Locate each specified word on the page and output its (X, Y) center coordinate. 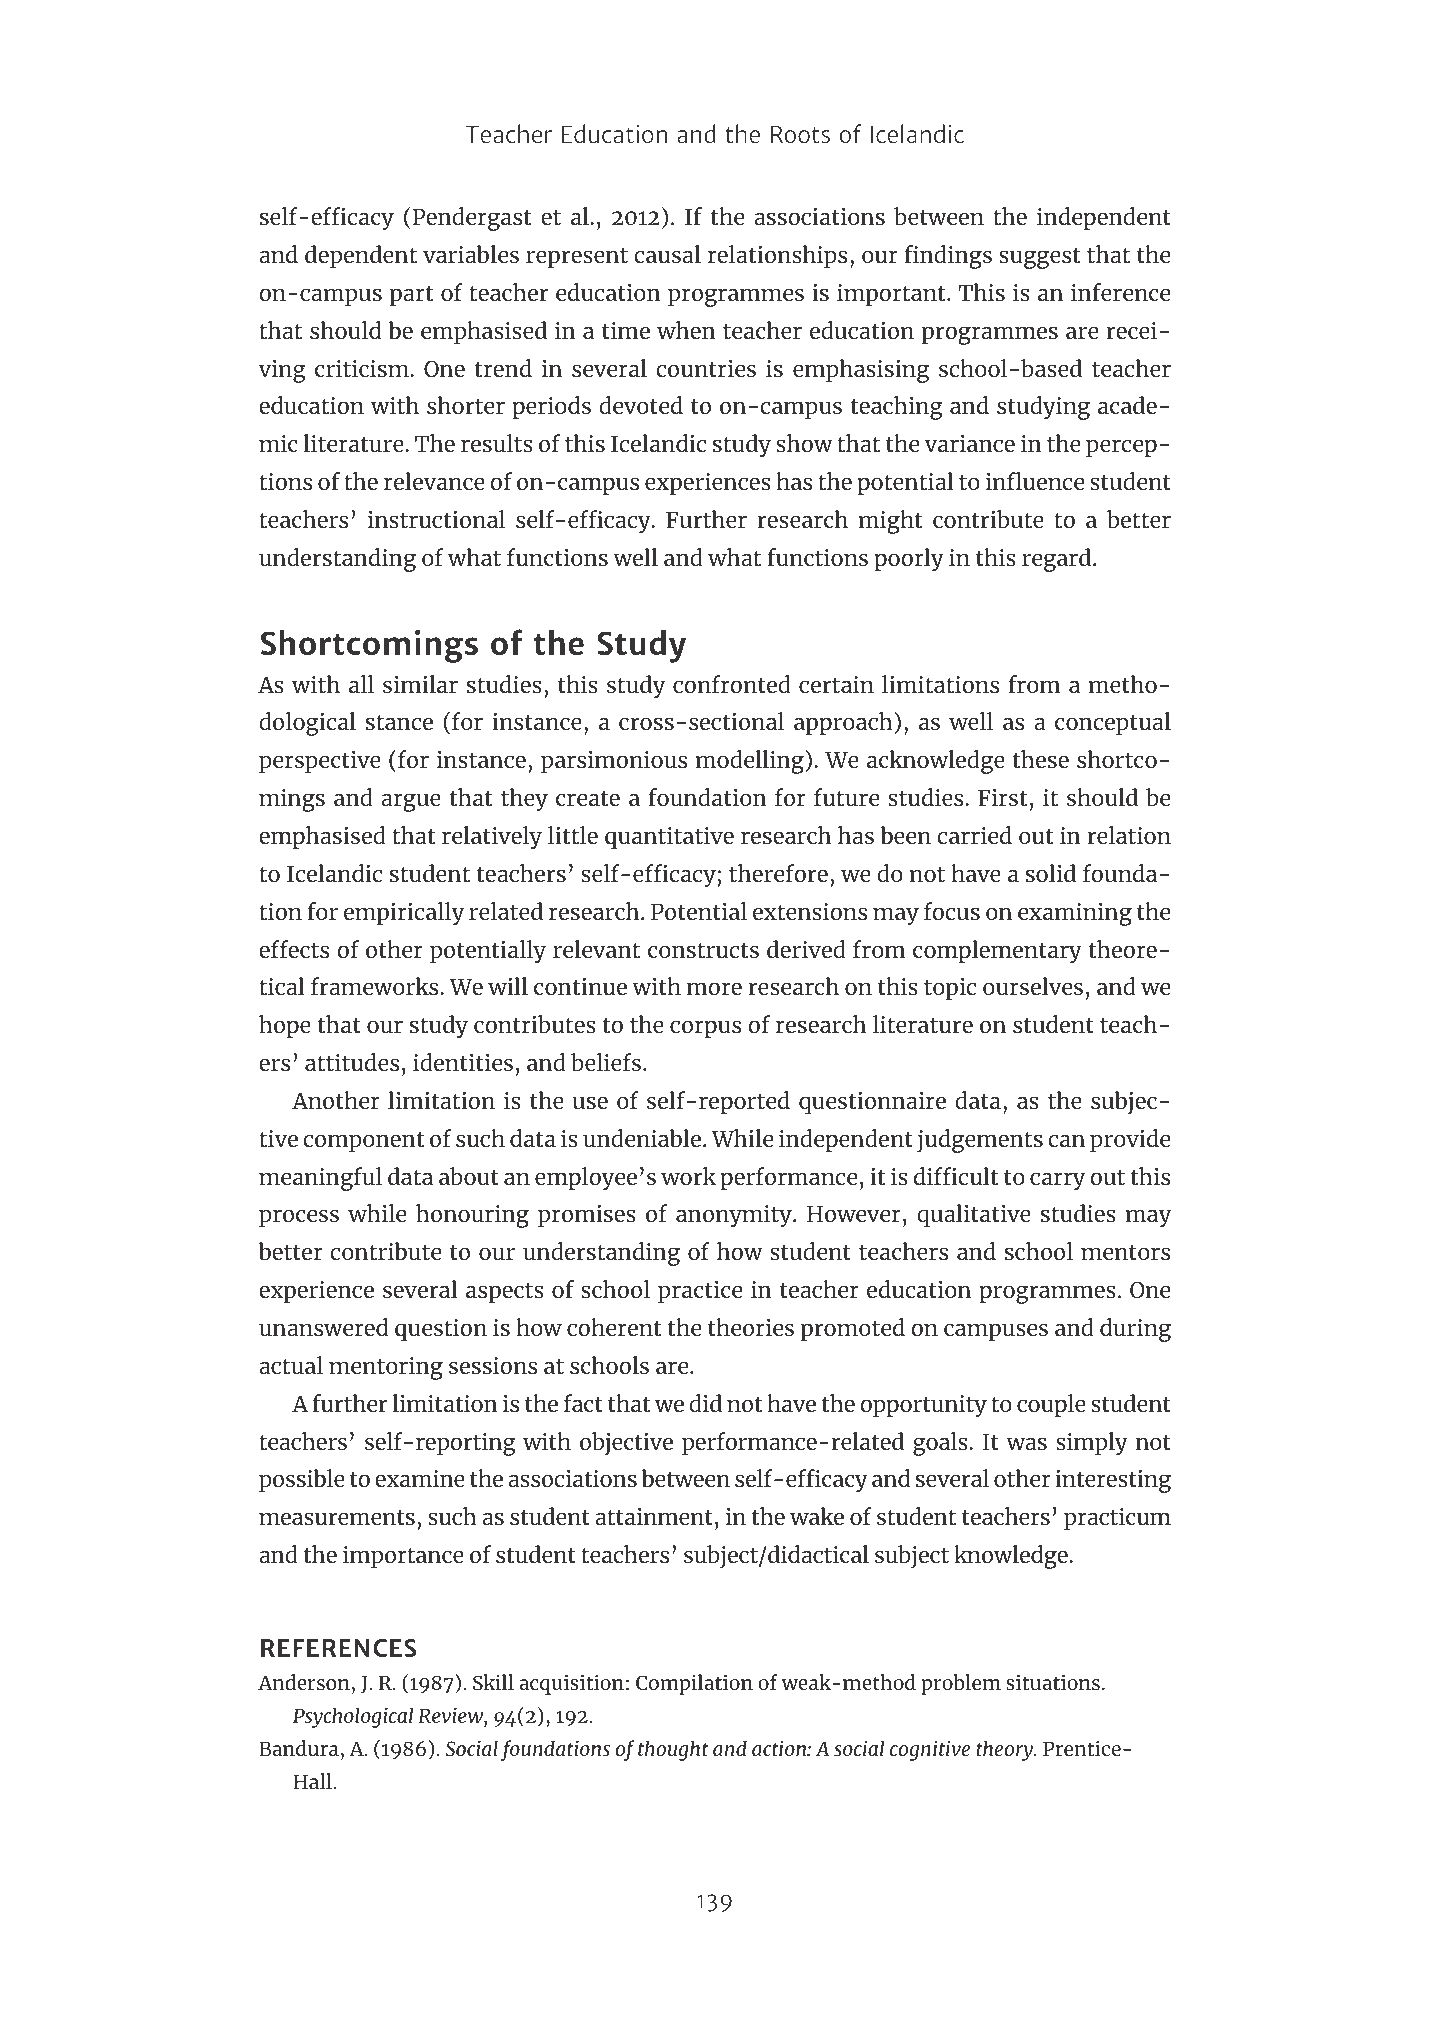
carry (1057, 1181)
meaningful (320, 1179)
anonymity (735, 1216)
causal (667, 254)
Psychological (353, 1717)
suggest (1040, 258)
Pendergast (472, 219)
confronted (732, 684)
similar (420, 684)
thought (673, 1750)
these (1041, 759)
